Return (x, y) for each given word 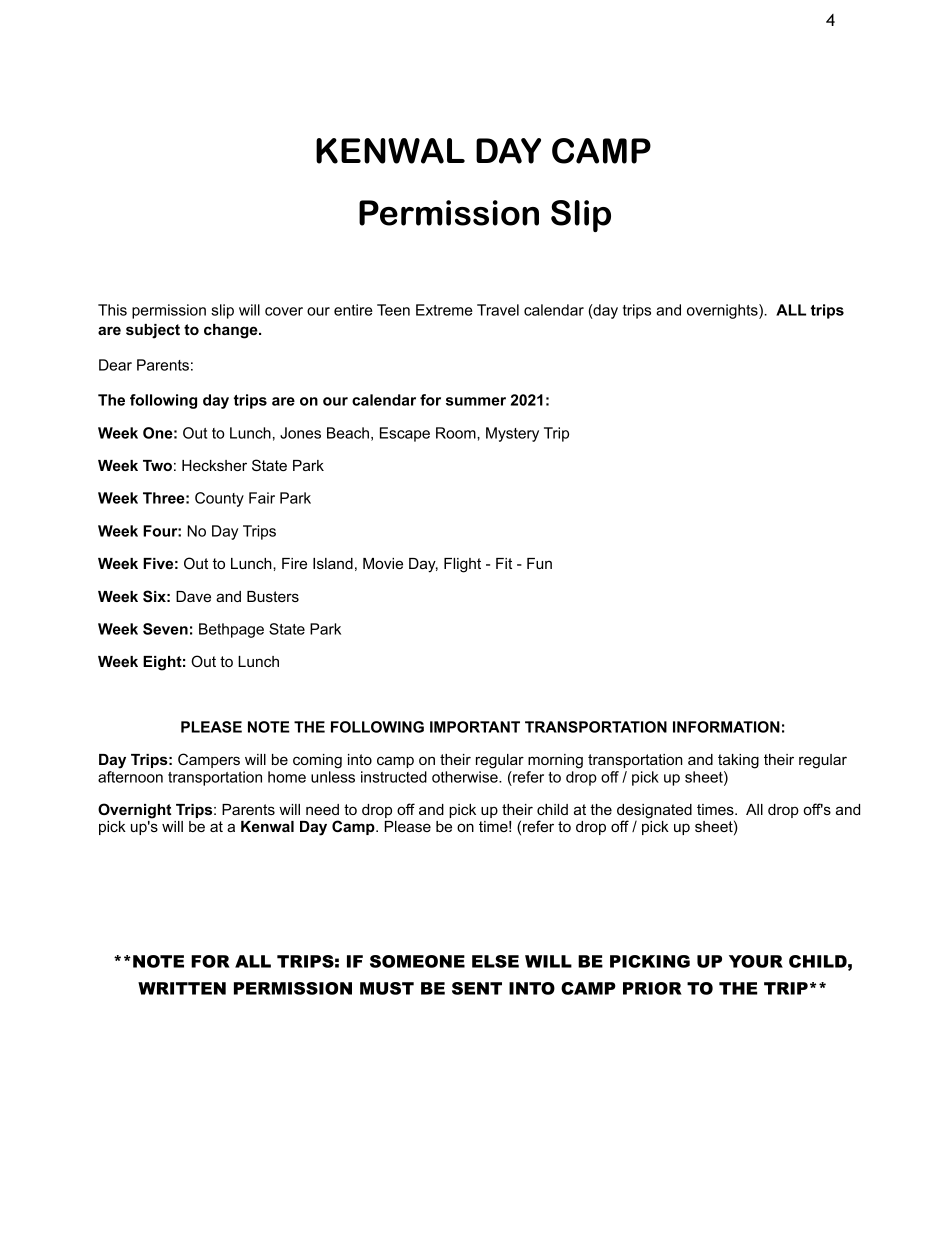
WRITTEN (182, 988)
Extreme (444, 310)
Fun (539, 563)
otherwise (466, 777)
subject (153, 331)
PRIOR (652, 988)
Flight (462, 565)
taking (738, 761)
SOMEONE (417, 961)
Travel (498, 310)
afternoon (130, 777)
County (219, 499)
